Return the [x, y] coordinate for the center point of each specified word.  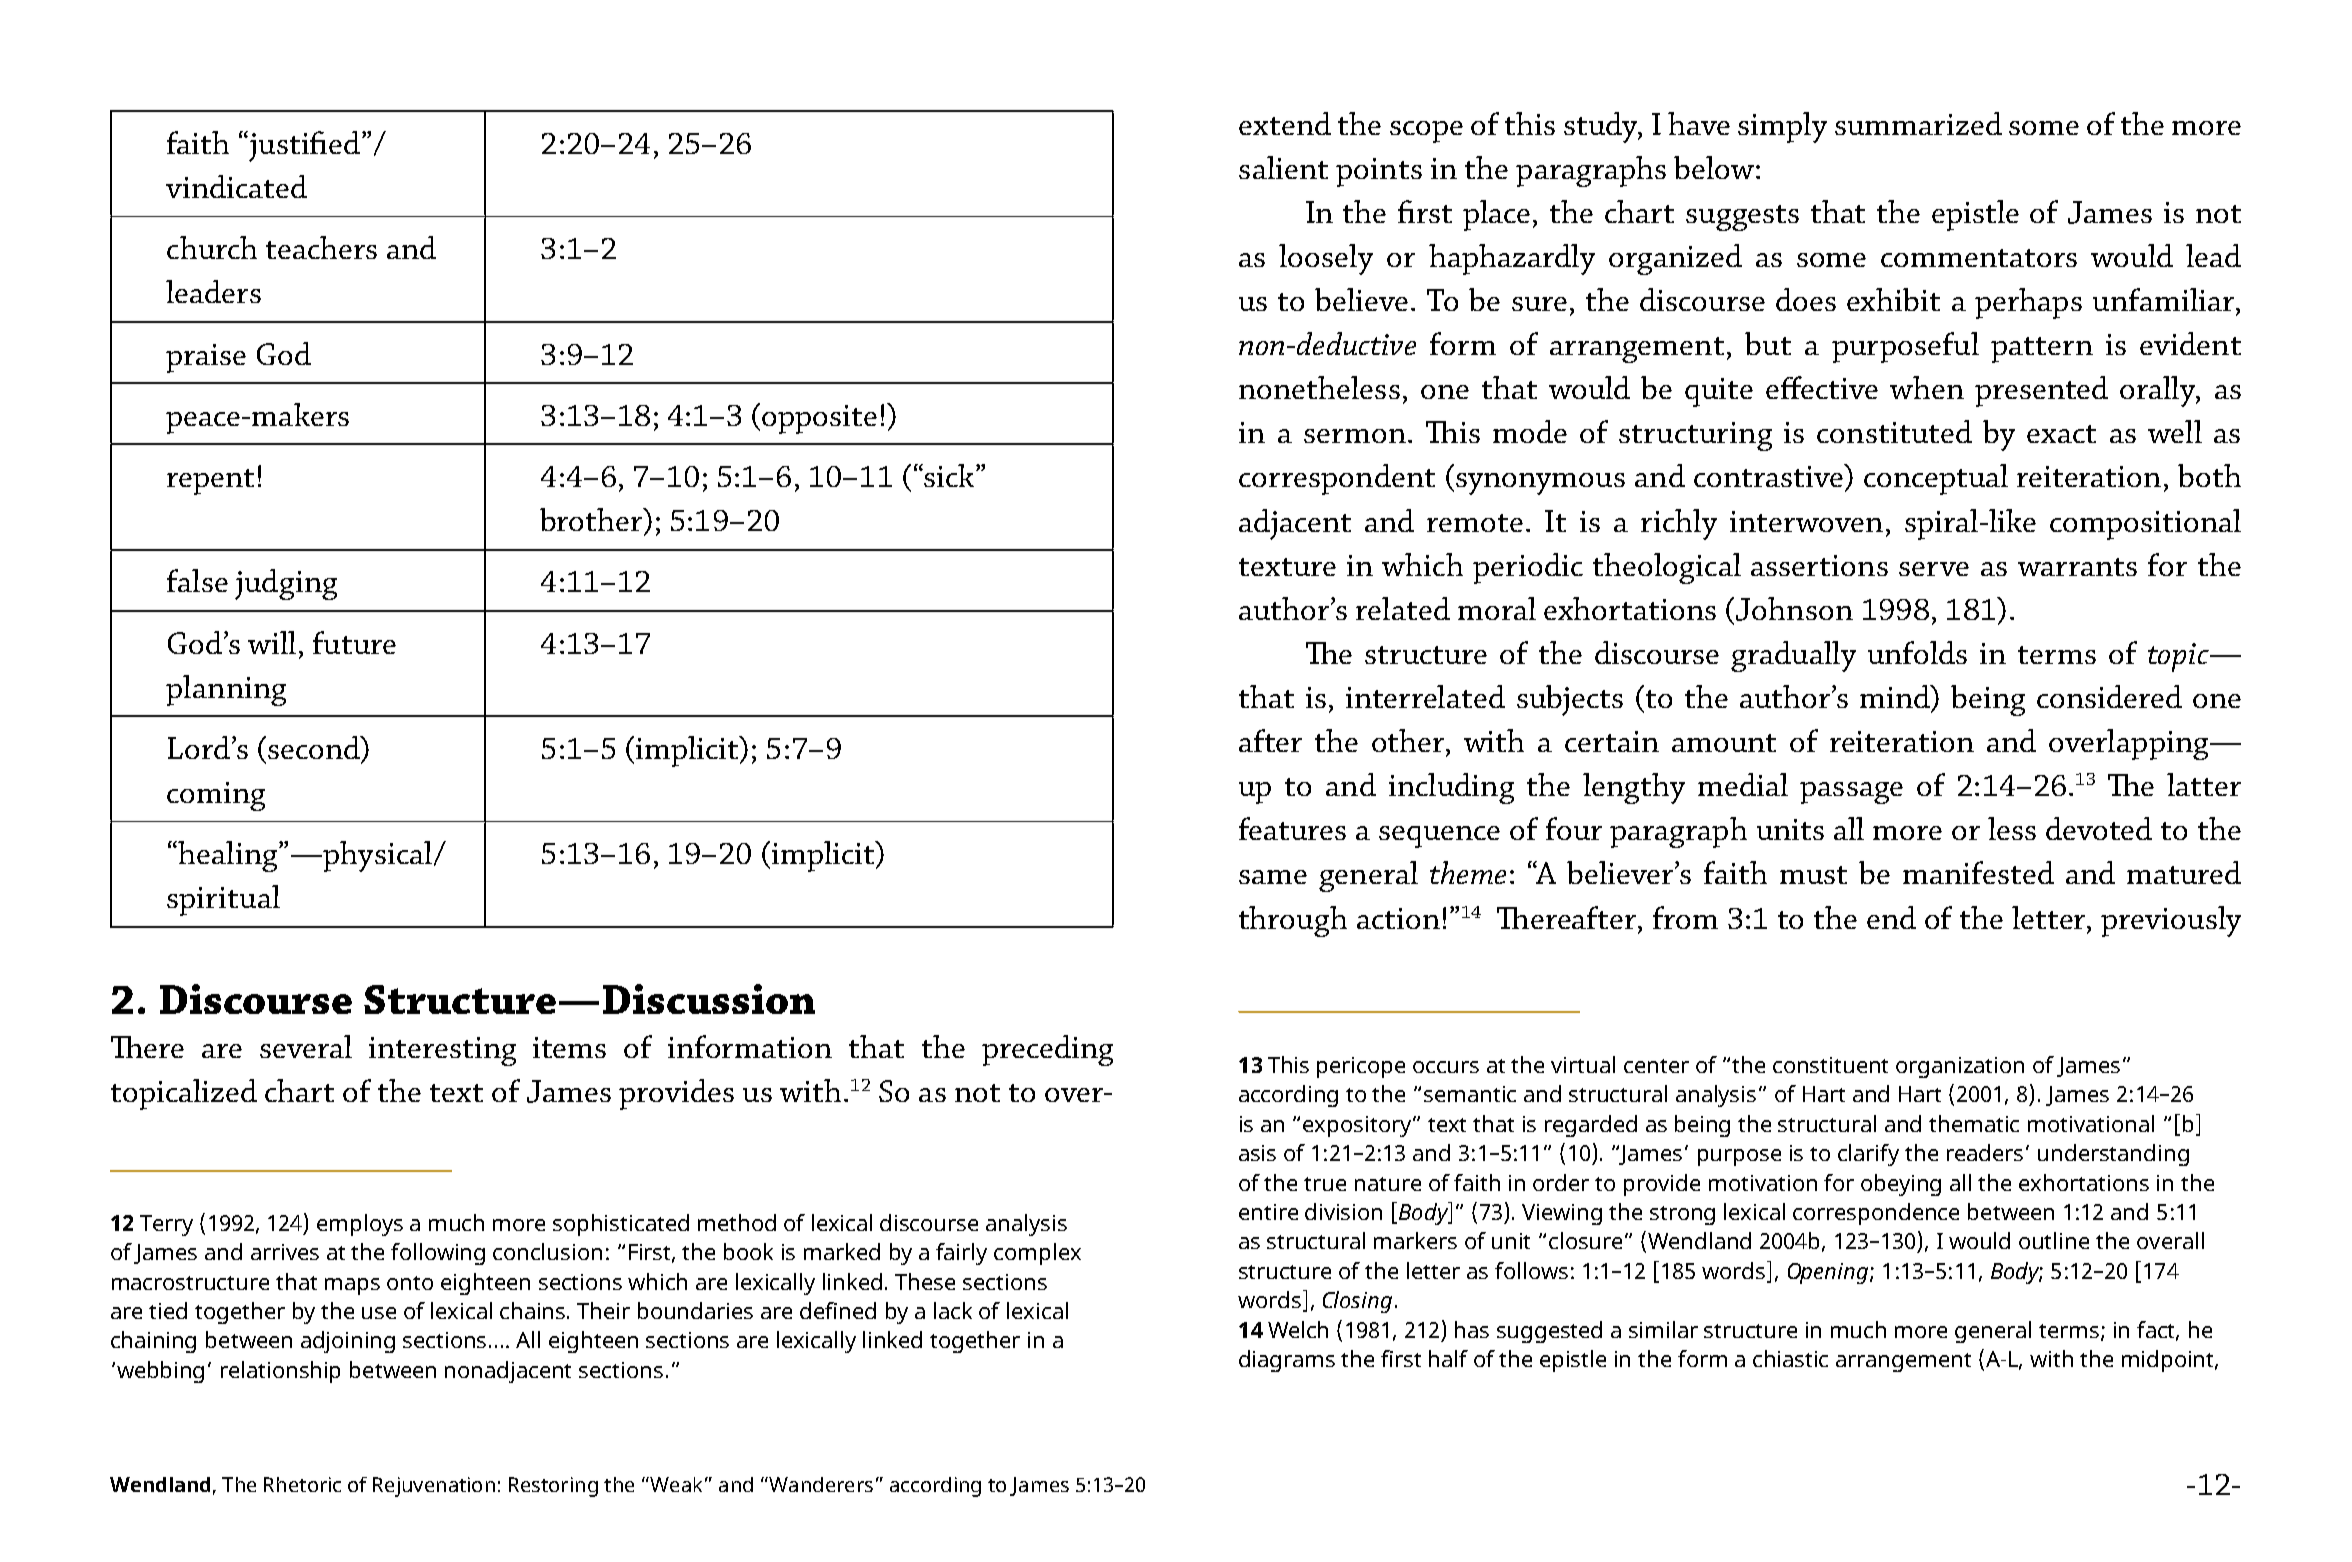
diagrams [1287, 1361]
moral [1497, 608]
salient [1283, 167]
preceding [1047, 1050]
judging [286, 584]
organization [1960, 1067]
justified [305, 146]
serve [1934, 569]
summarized [1918, 123]
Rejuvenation [434, 1487]
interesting [442, 1051]
